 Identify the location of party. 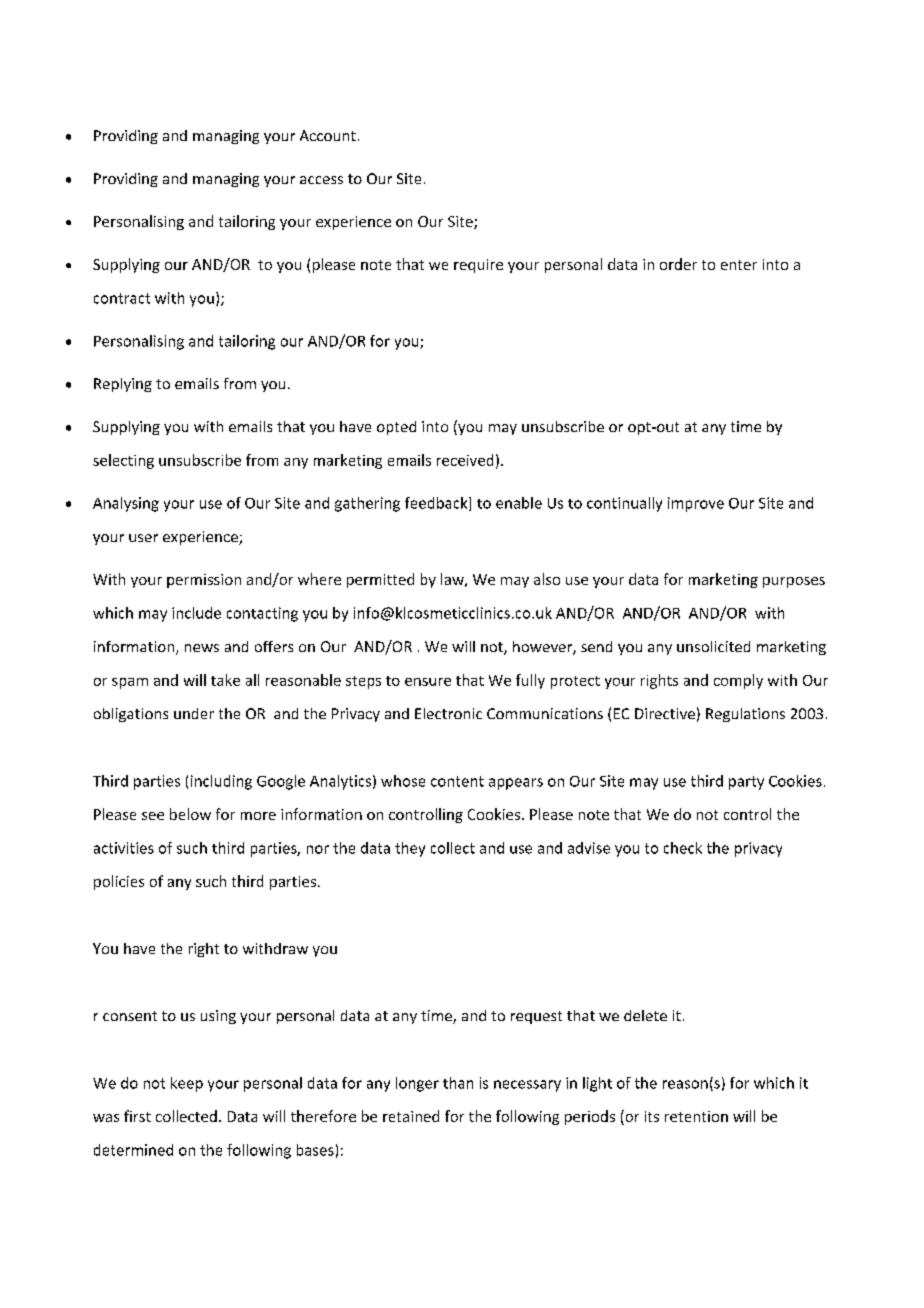
(746, 783).
